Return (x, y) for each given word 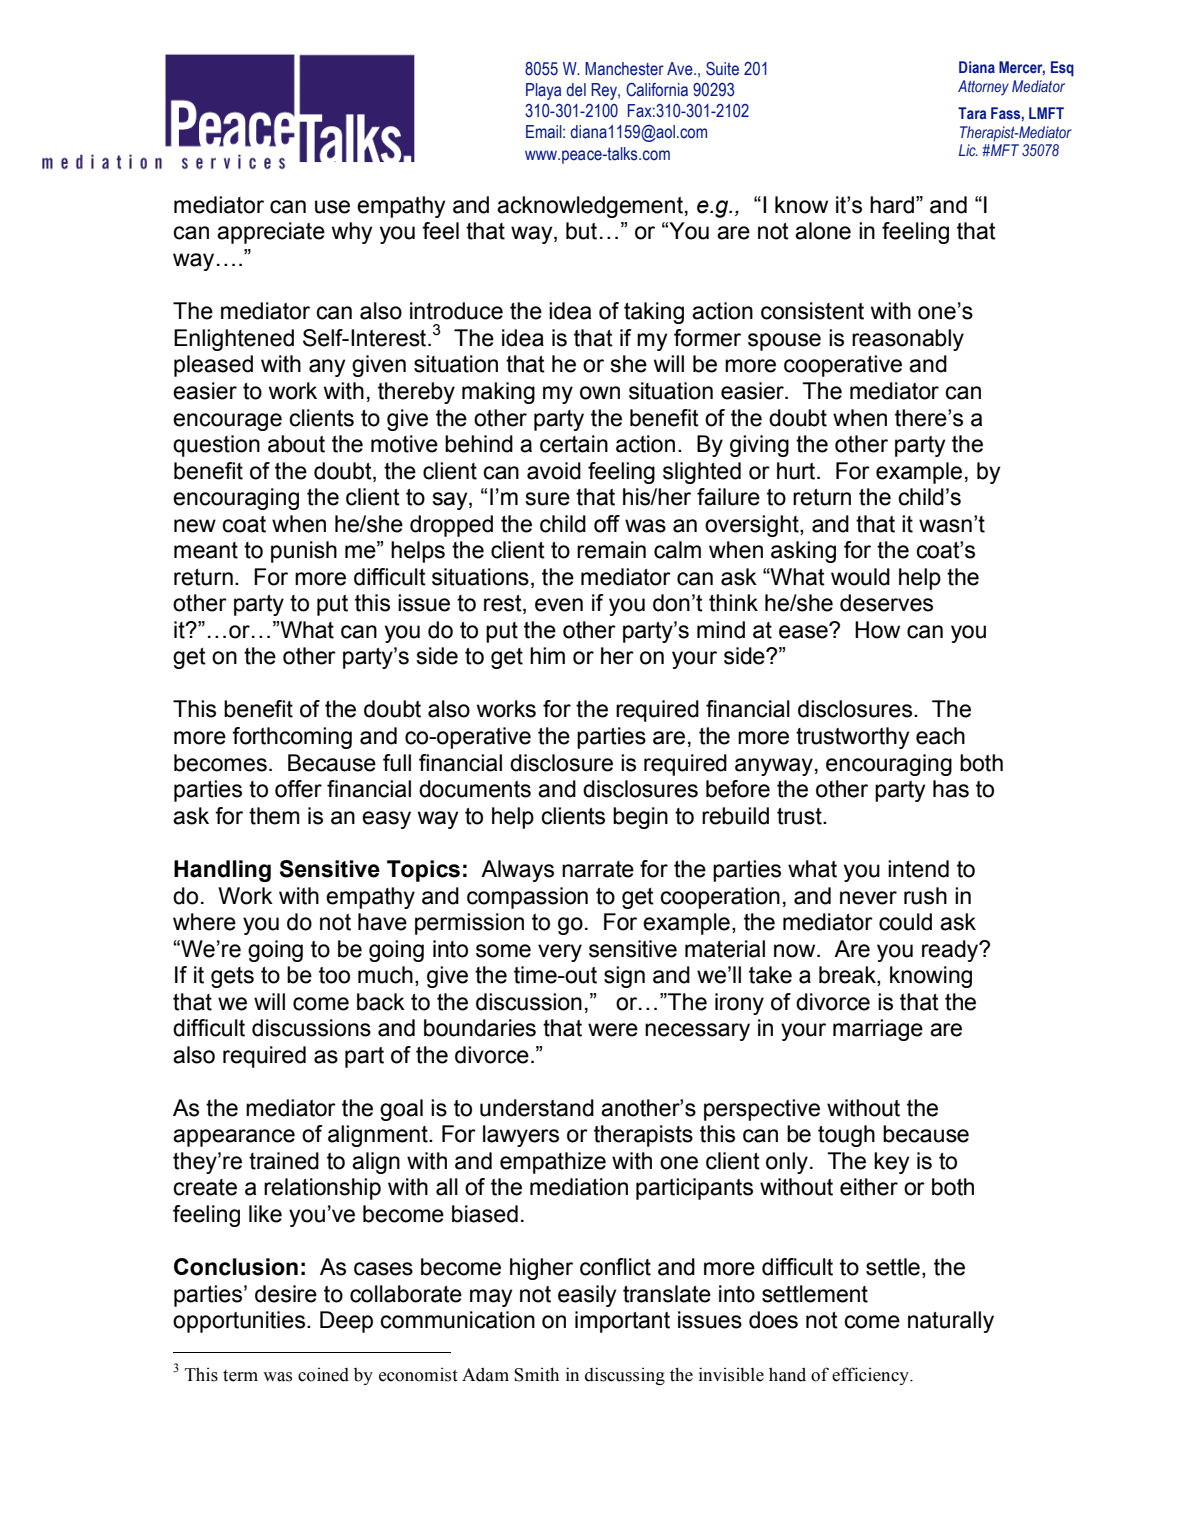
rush (925, 896)
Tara (972, 113)
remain (611, 550)
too (334, 975)
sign (624, 977)
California (657, 90)
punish (304, 552)
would (860, 577)
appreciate (271, 233)
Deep (346, 1322)
